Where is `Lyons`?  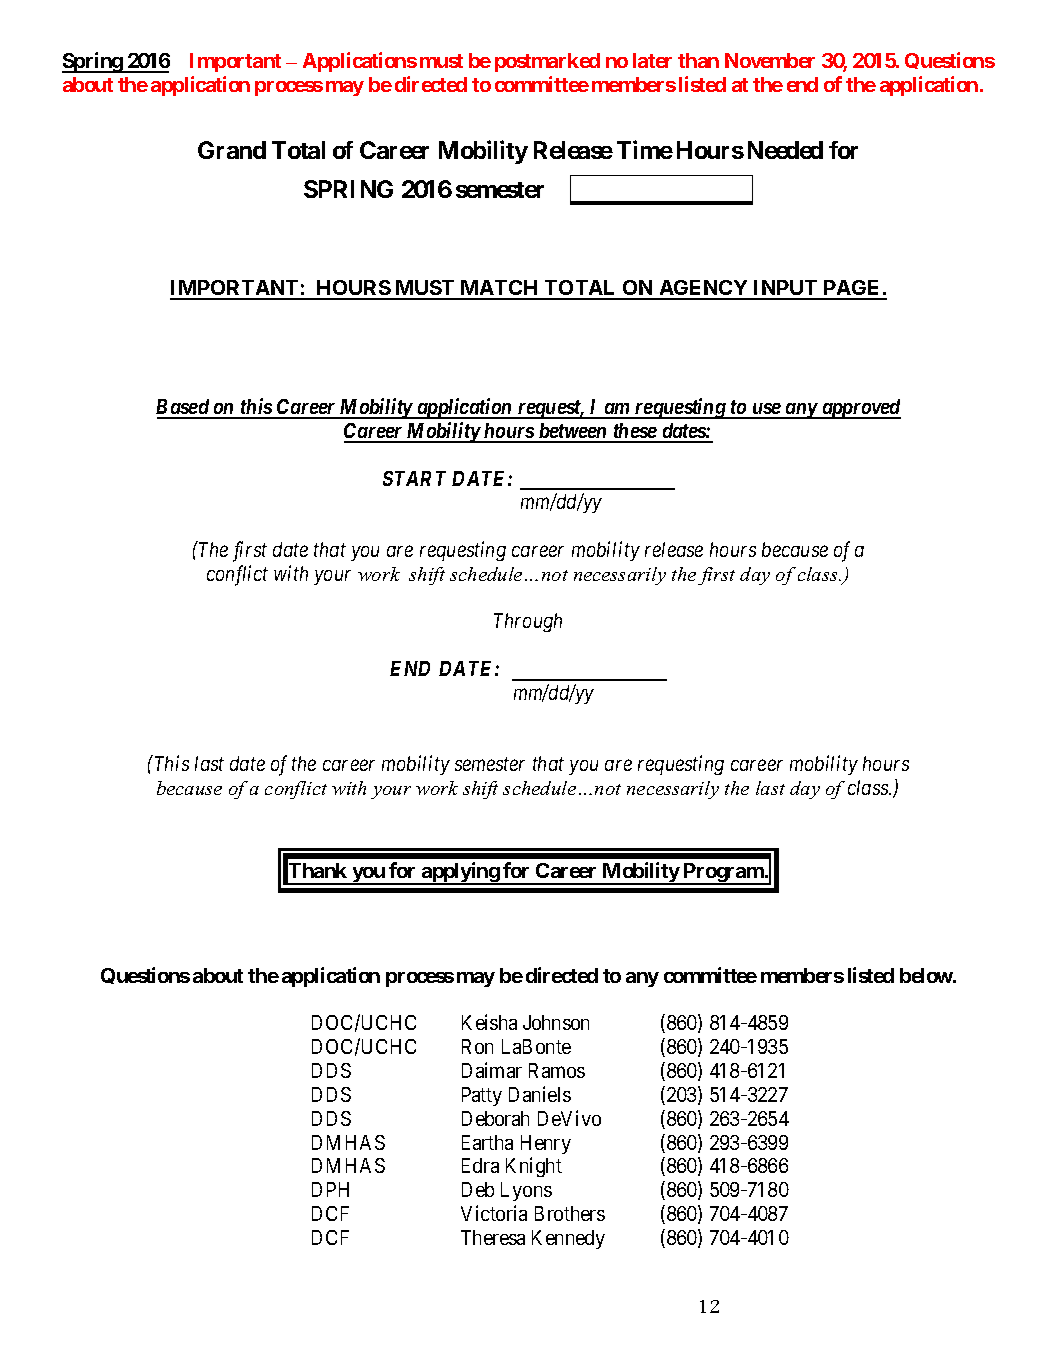
Lyons is located at coordinates (526, 1191).
